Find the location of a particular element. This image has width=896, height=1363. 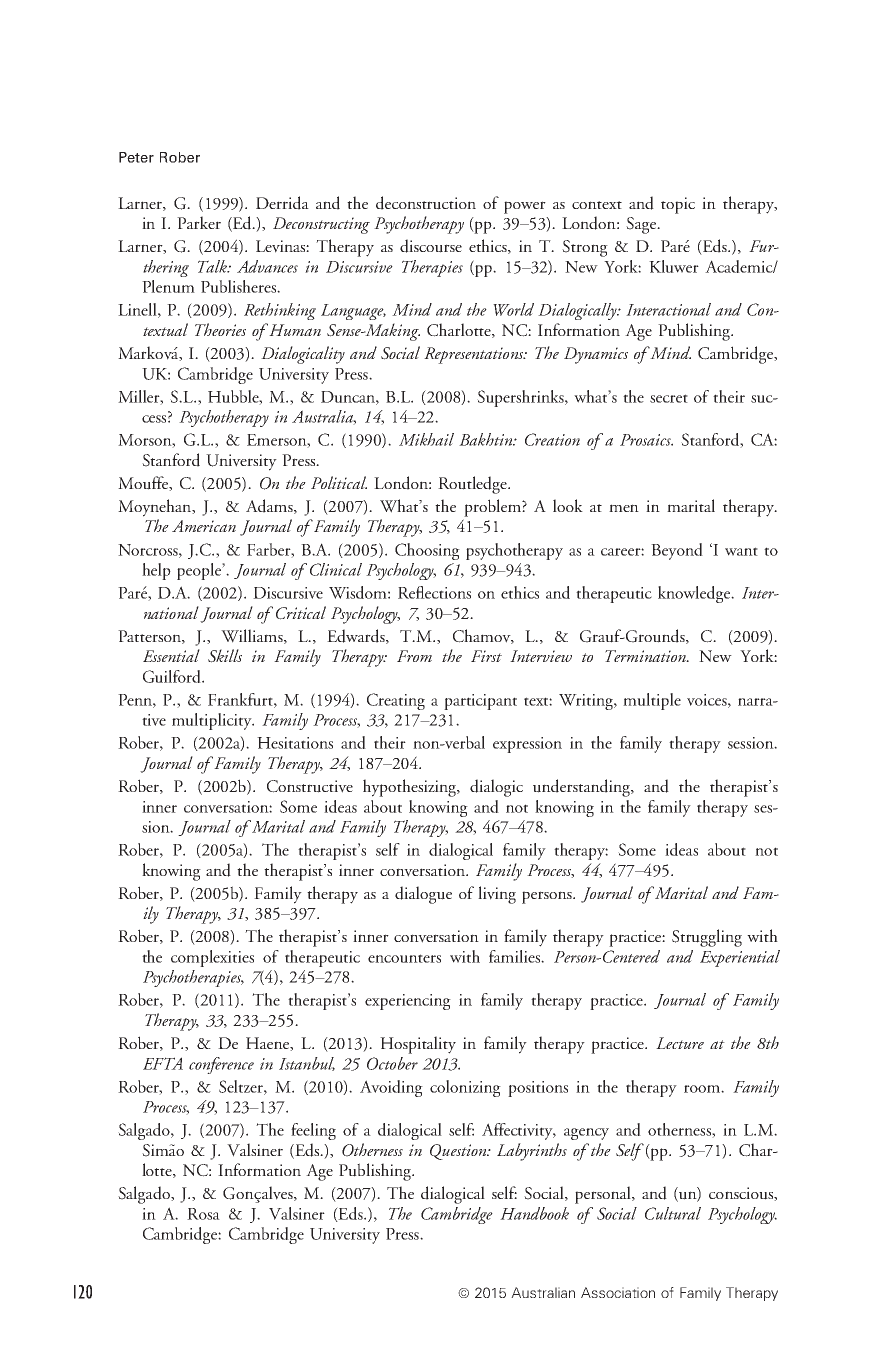

Struggling is located at coordinates (707, 938).
